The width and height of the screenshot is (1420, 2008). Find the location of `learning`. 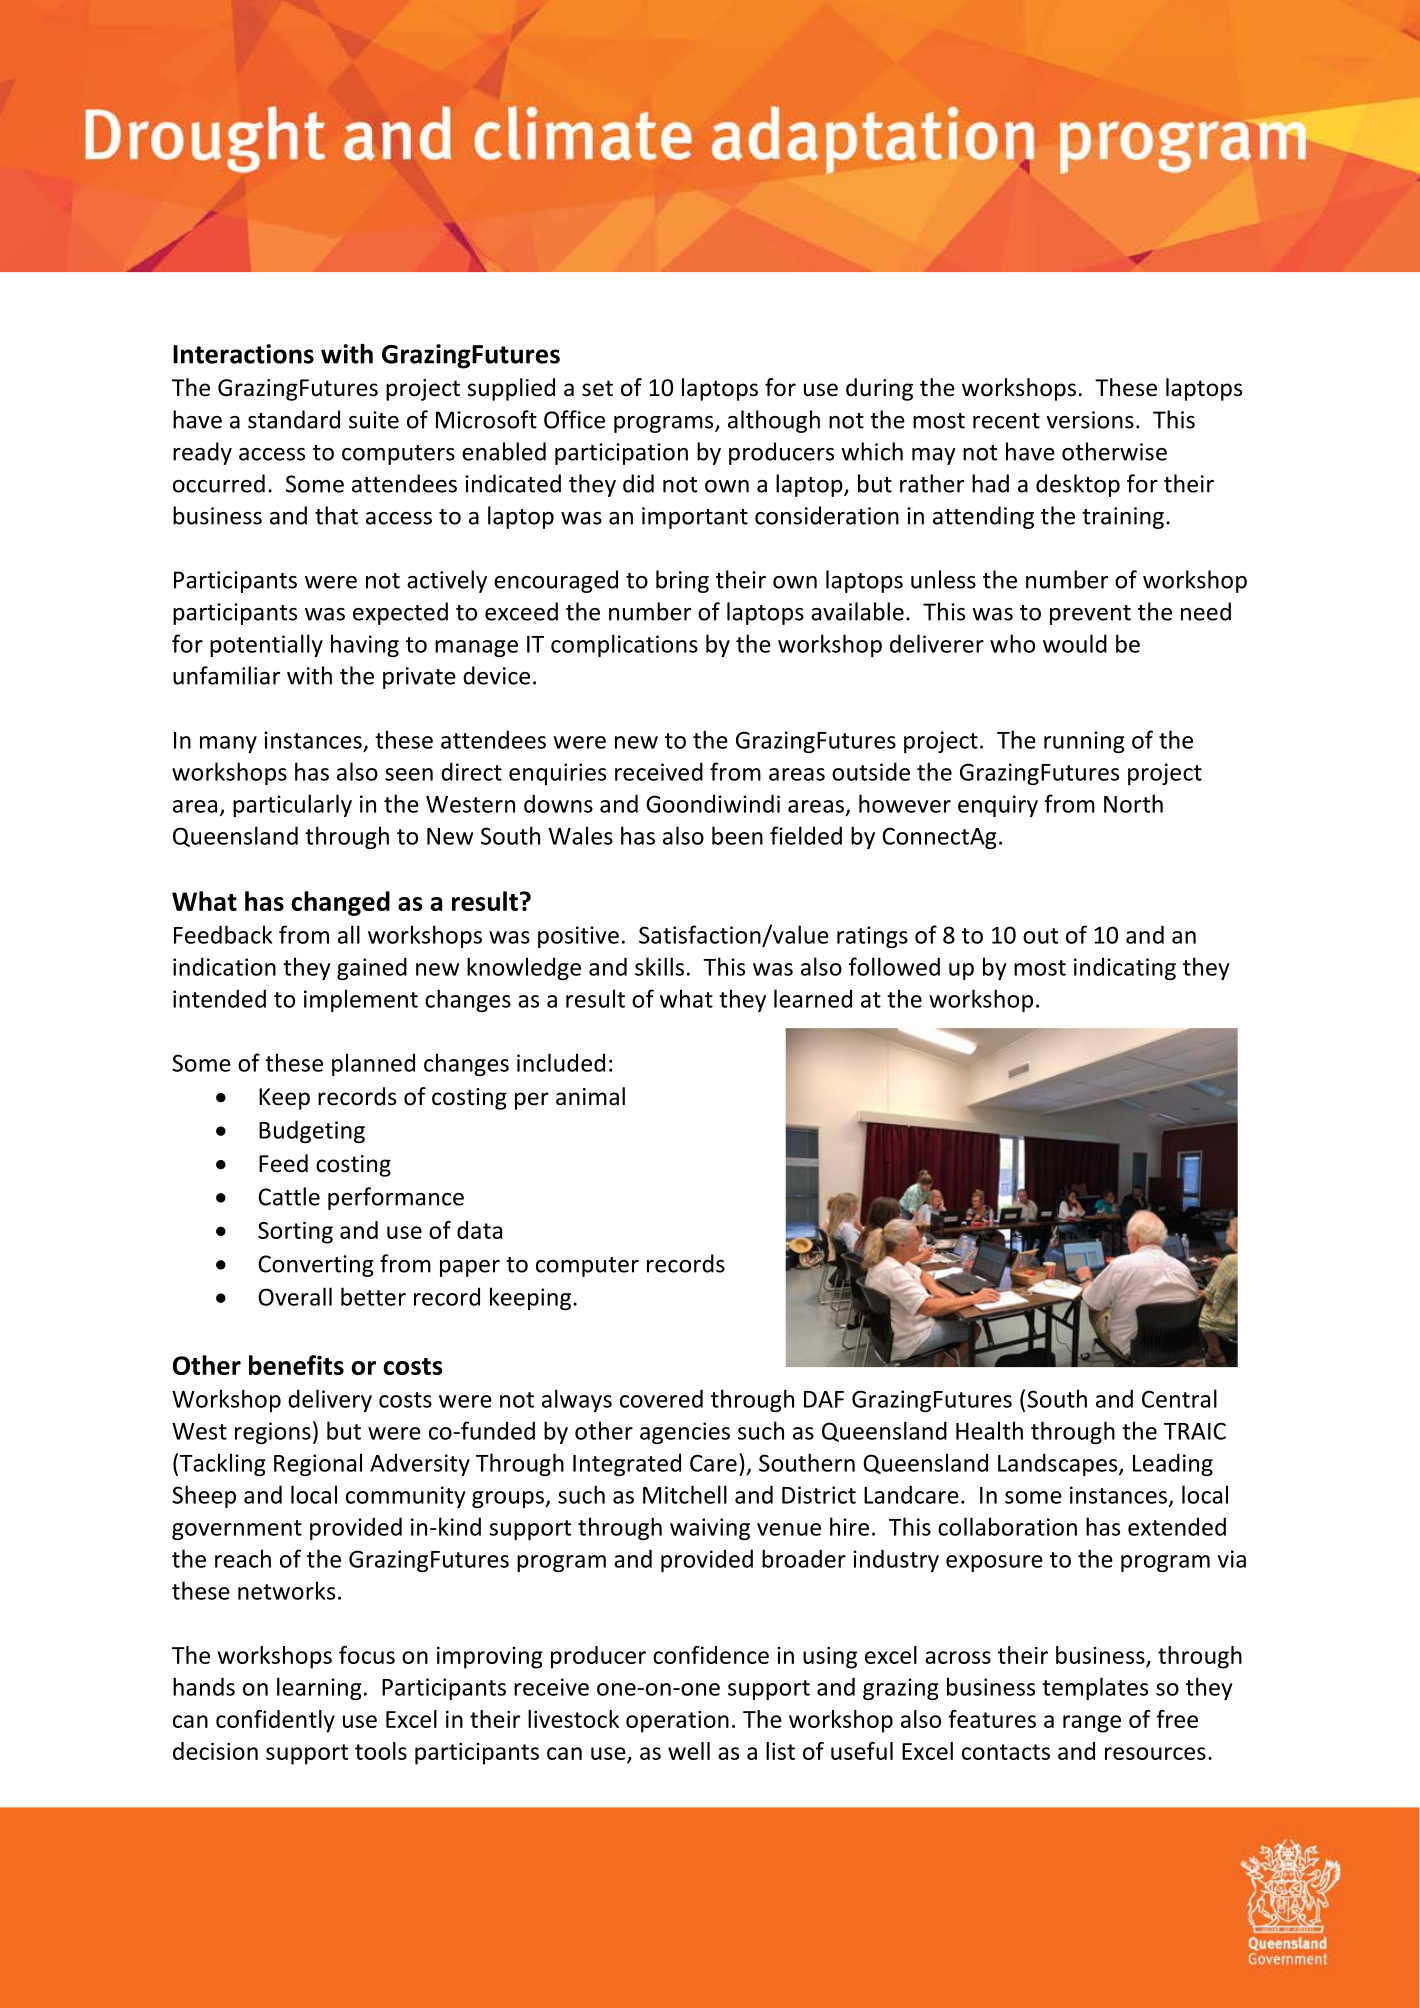

learning is located at coordinates (319, 1688).
